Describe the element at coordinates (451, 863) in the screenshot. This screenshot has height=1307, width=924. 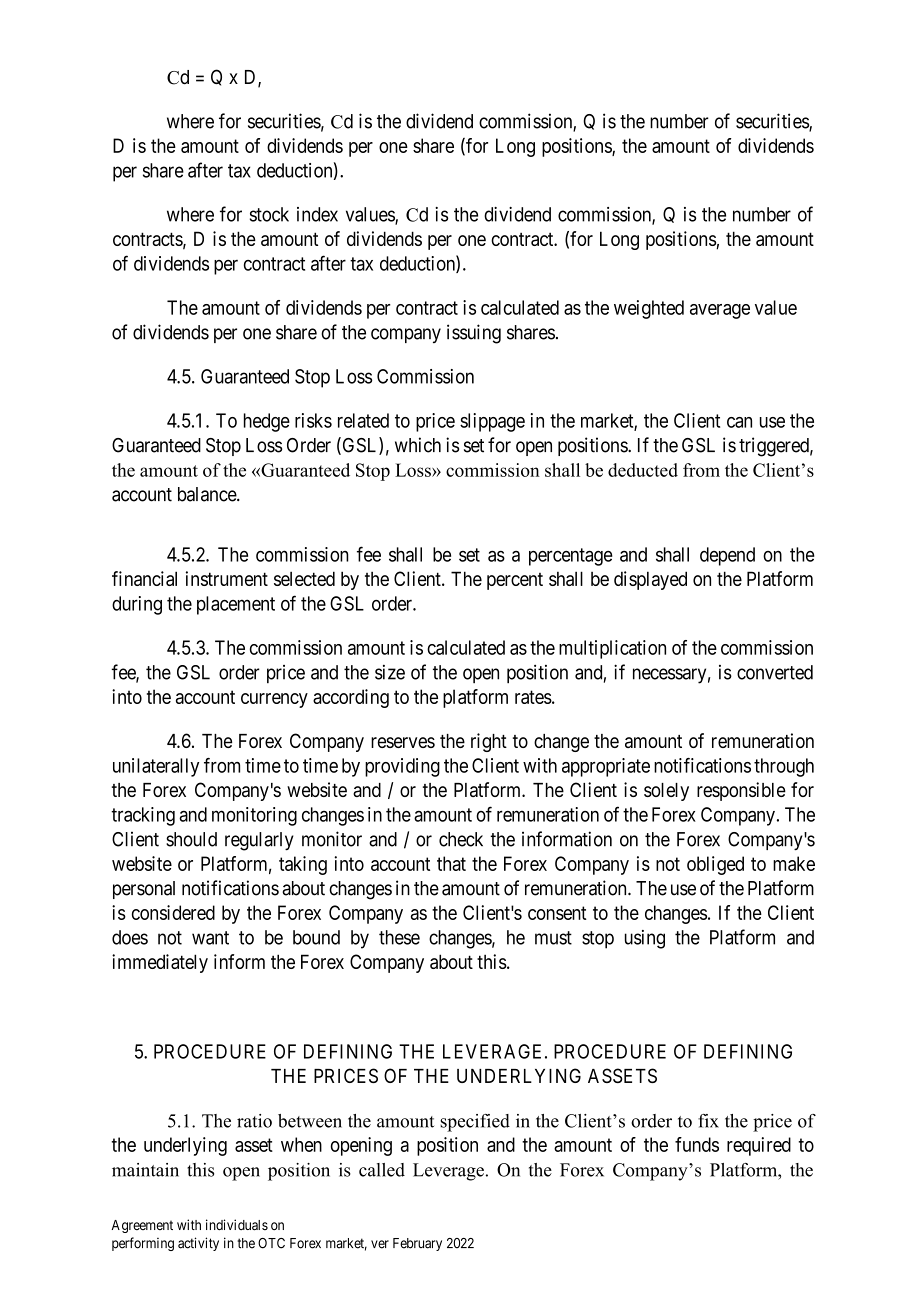
I see `that` at that location.
